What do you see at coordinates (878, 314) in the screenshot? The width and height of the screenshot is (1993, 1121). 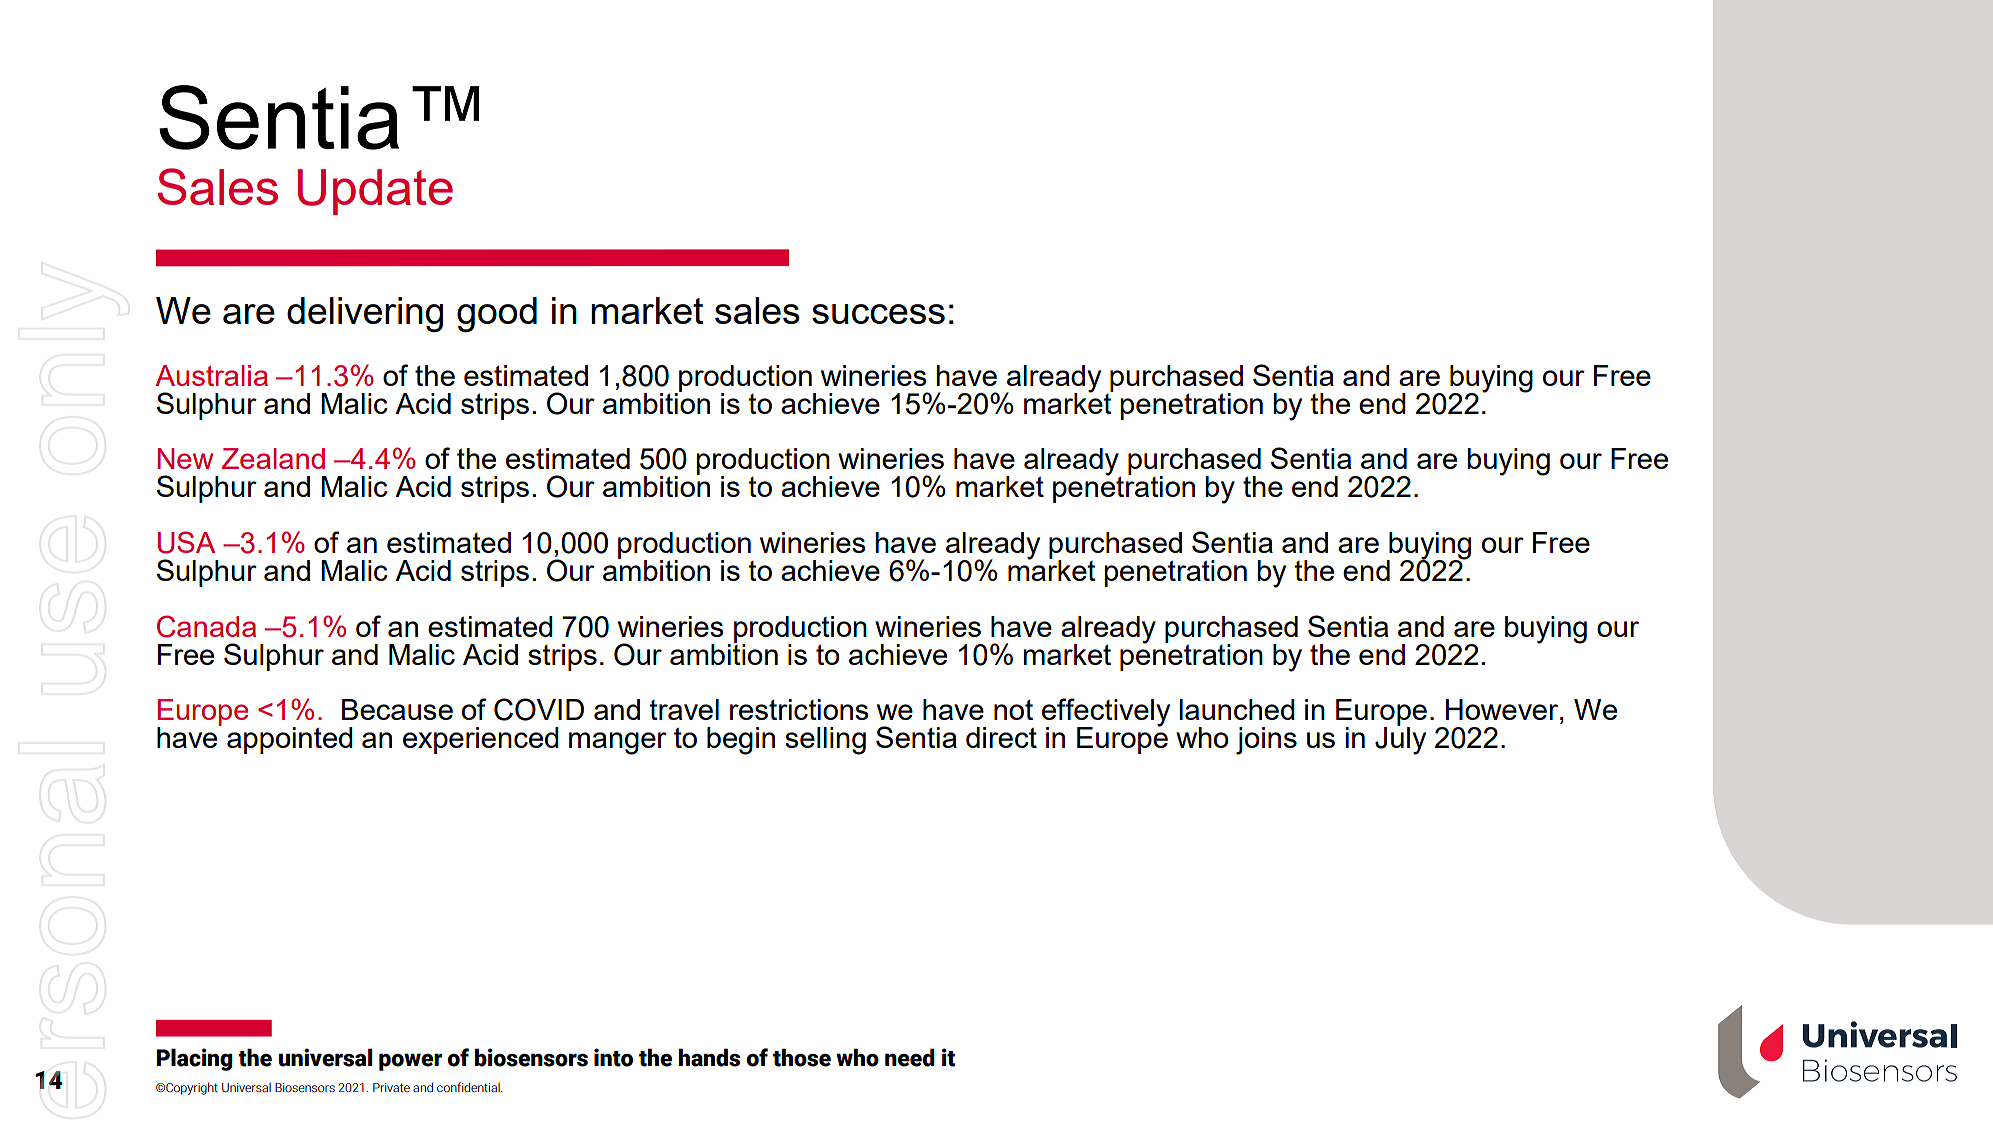 I see `success` at bounding box center [878, 314].
